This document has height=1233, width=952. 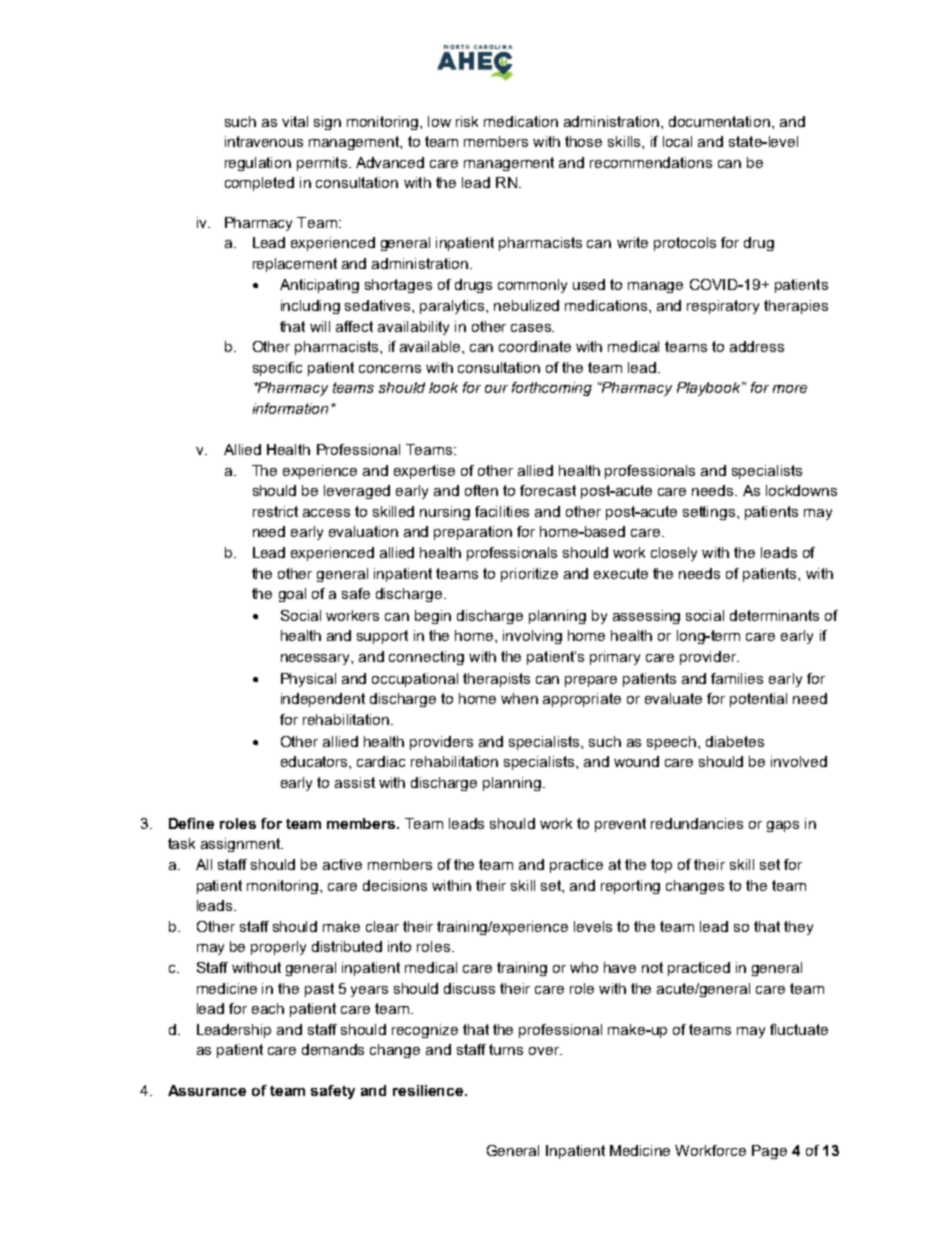 What do you see at coordinates (181, 843) in the document?
I see `task` at bounding box center [181, 843].
